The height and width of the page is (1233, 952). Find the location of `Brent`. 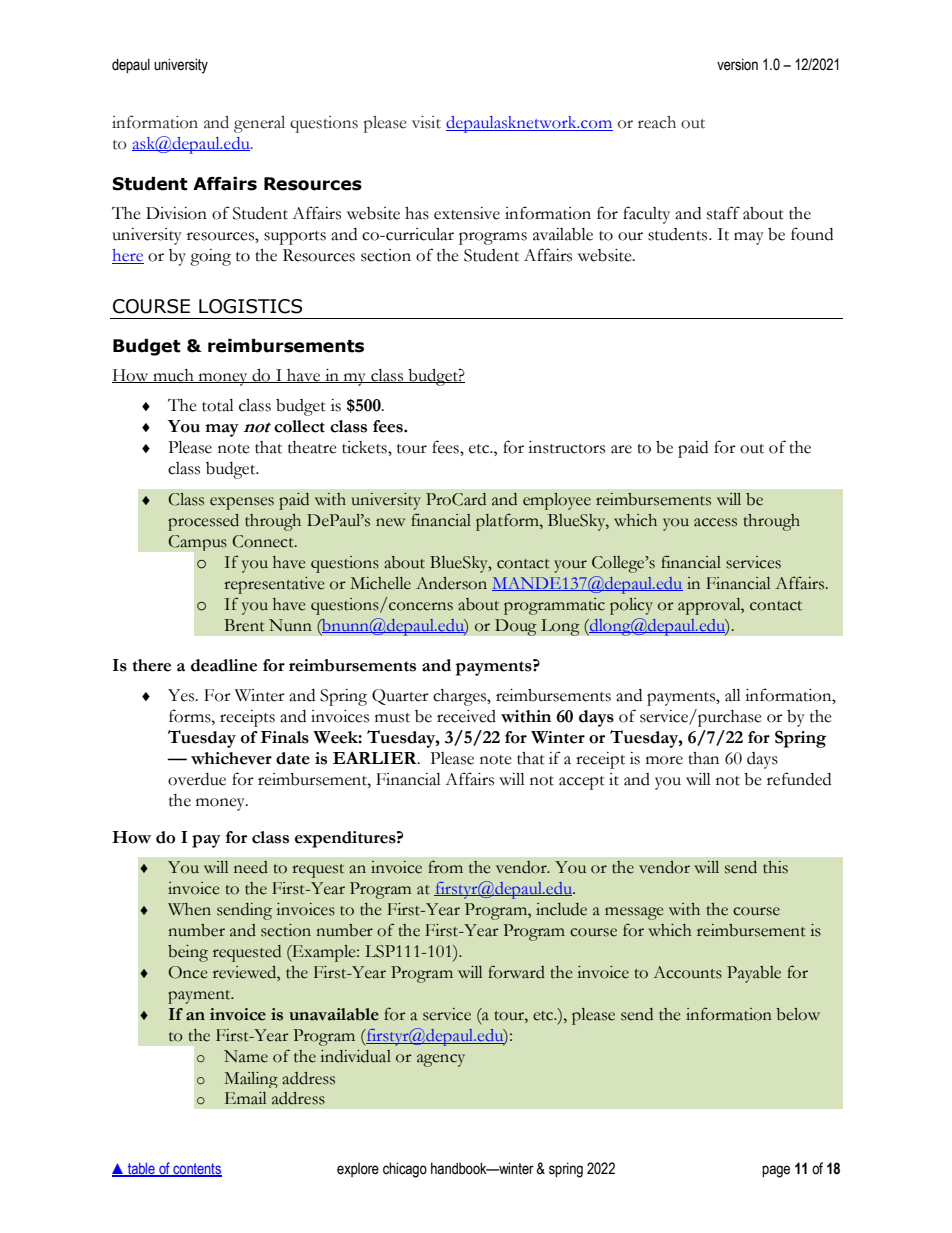

Brent is located at coordinates (244, 625).
